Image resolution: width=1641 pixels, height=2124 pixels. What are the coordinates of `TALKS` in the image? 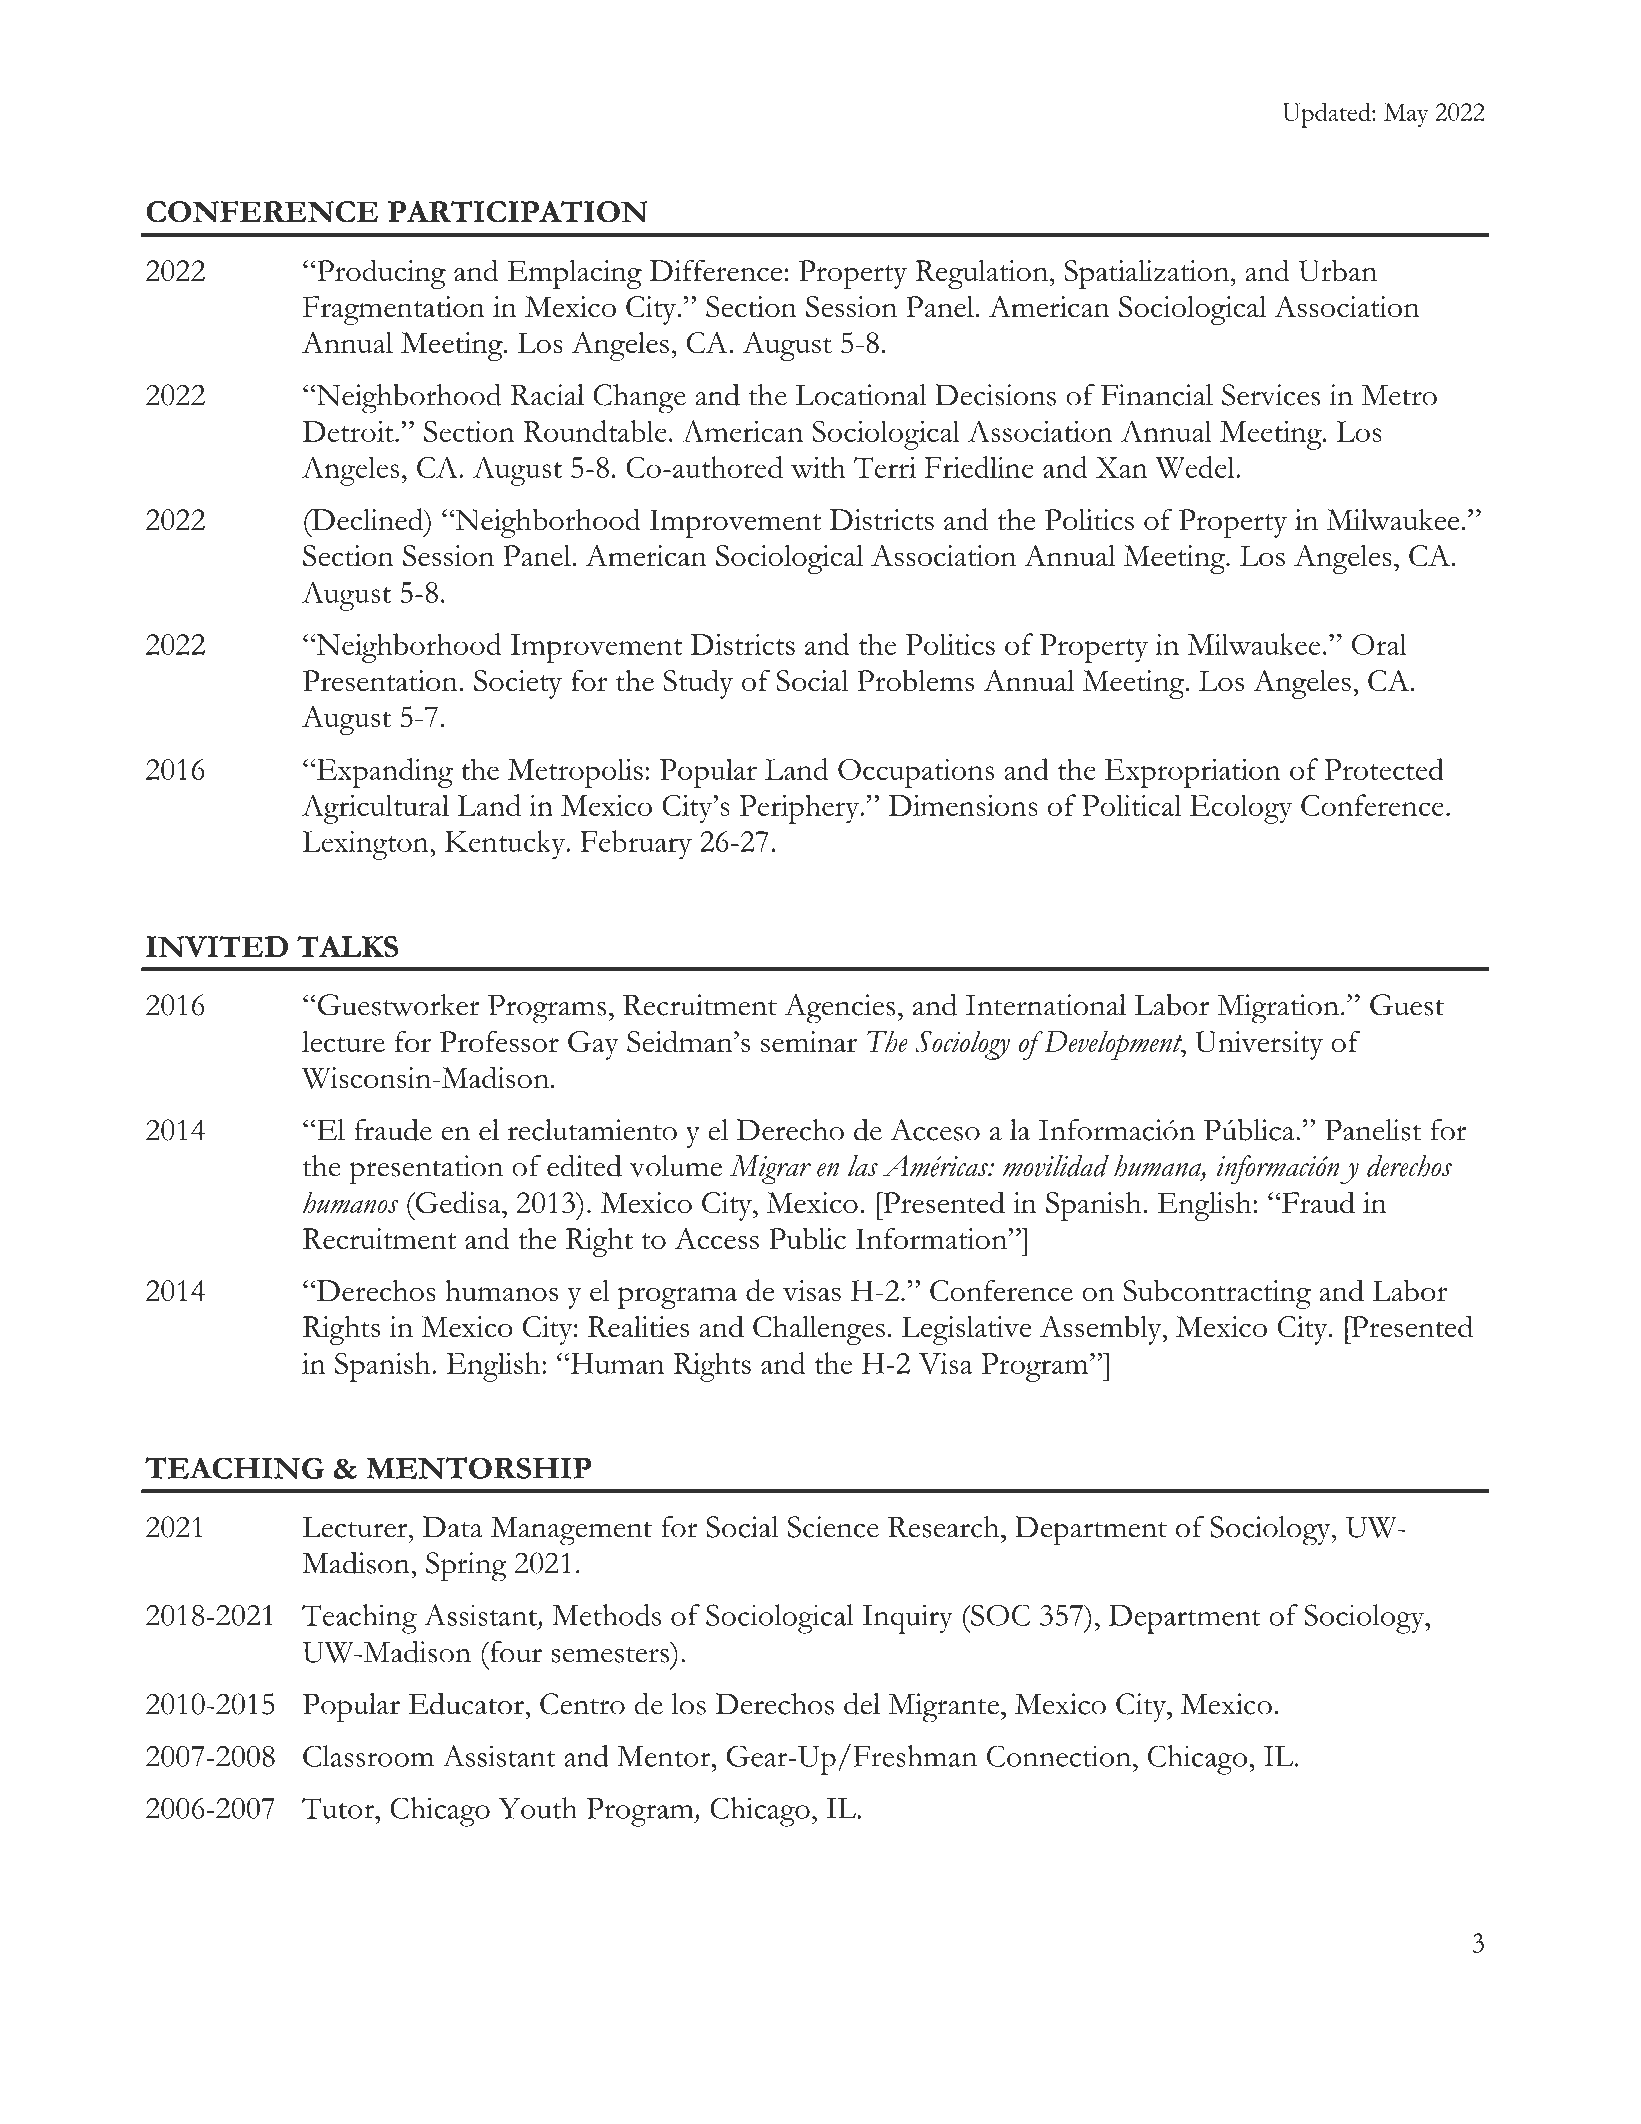 It's located at (347, 946).
